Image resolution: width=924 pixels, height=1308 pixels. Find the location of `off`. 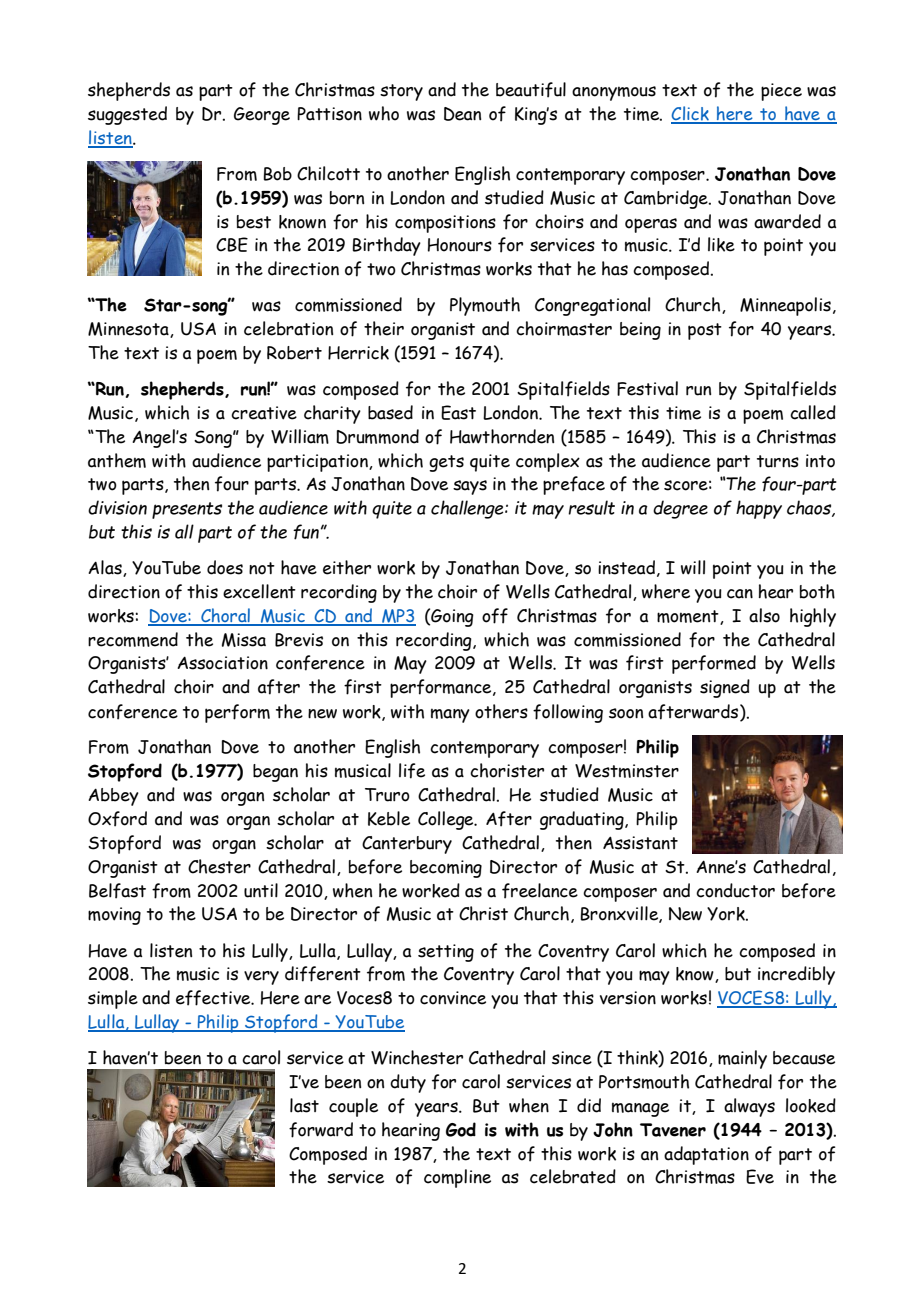

off is located at coordinates (495, 616).
